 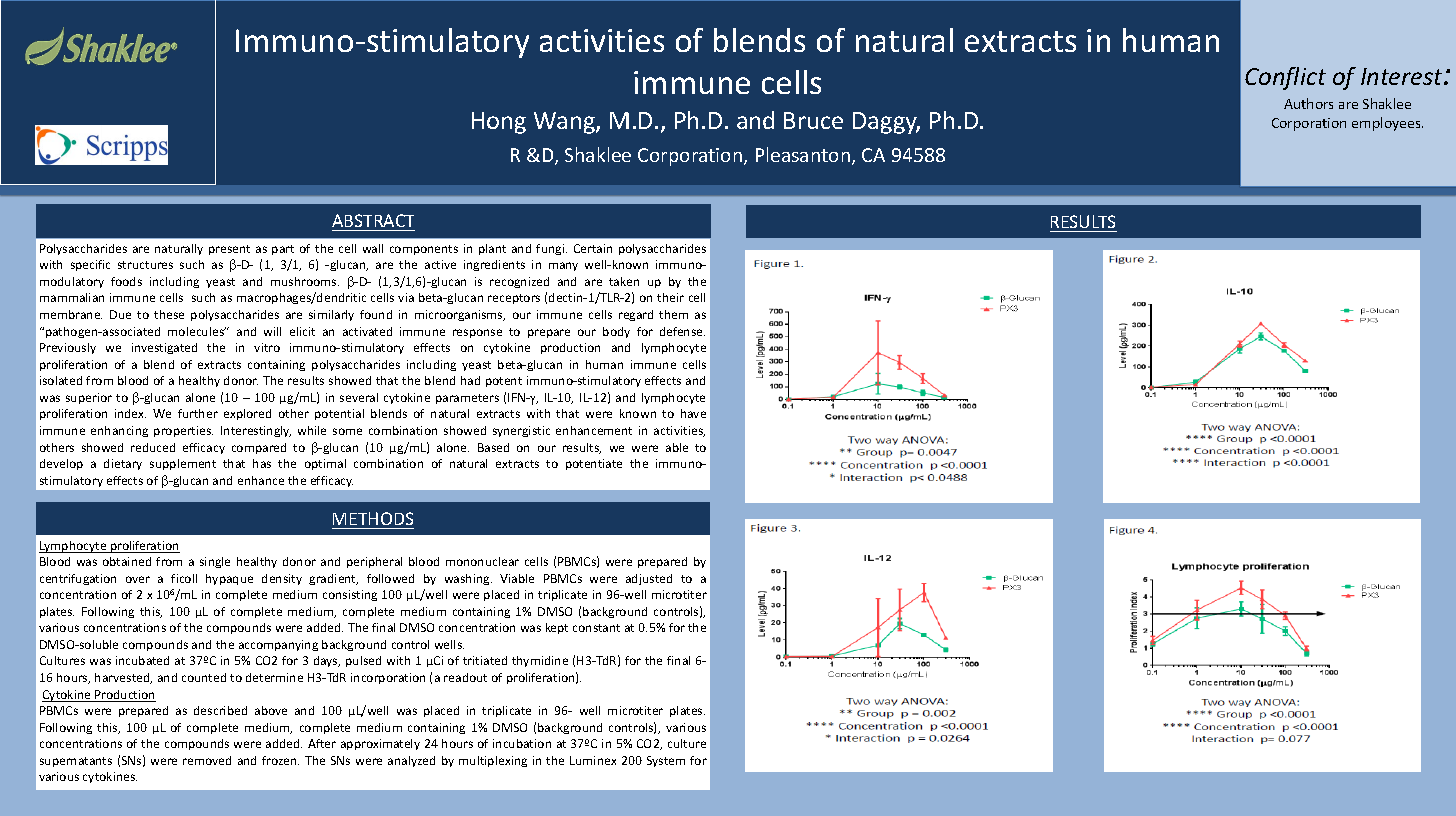 What do you see at coordinates (666, 761) in the document?
I see `System` at bounding box center [666, 761].
